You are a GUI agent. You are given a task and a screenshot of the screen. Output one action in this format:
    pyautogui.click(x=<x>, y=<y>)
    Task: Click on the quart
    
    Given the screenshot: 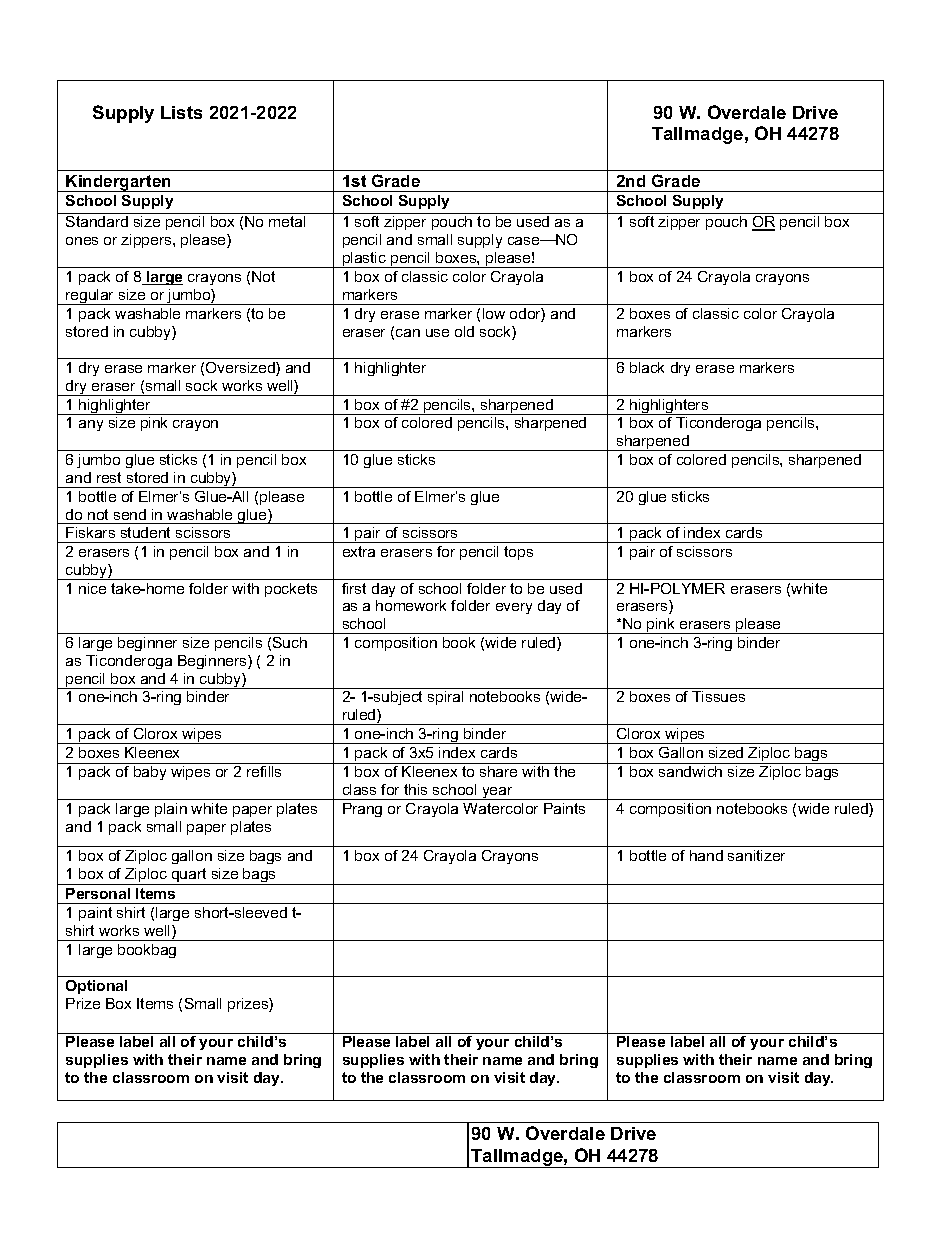 What is the action you would take?
    pyautogui.click(x=189, y=876)
